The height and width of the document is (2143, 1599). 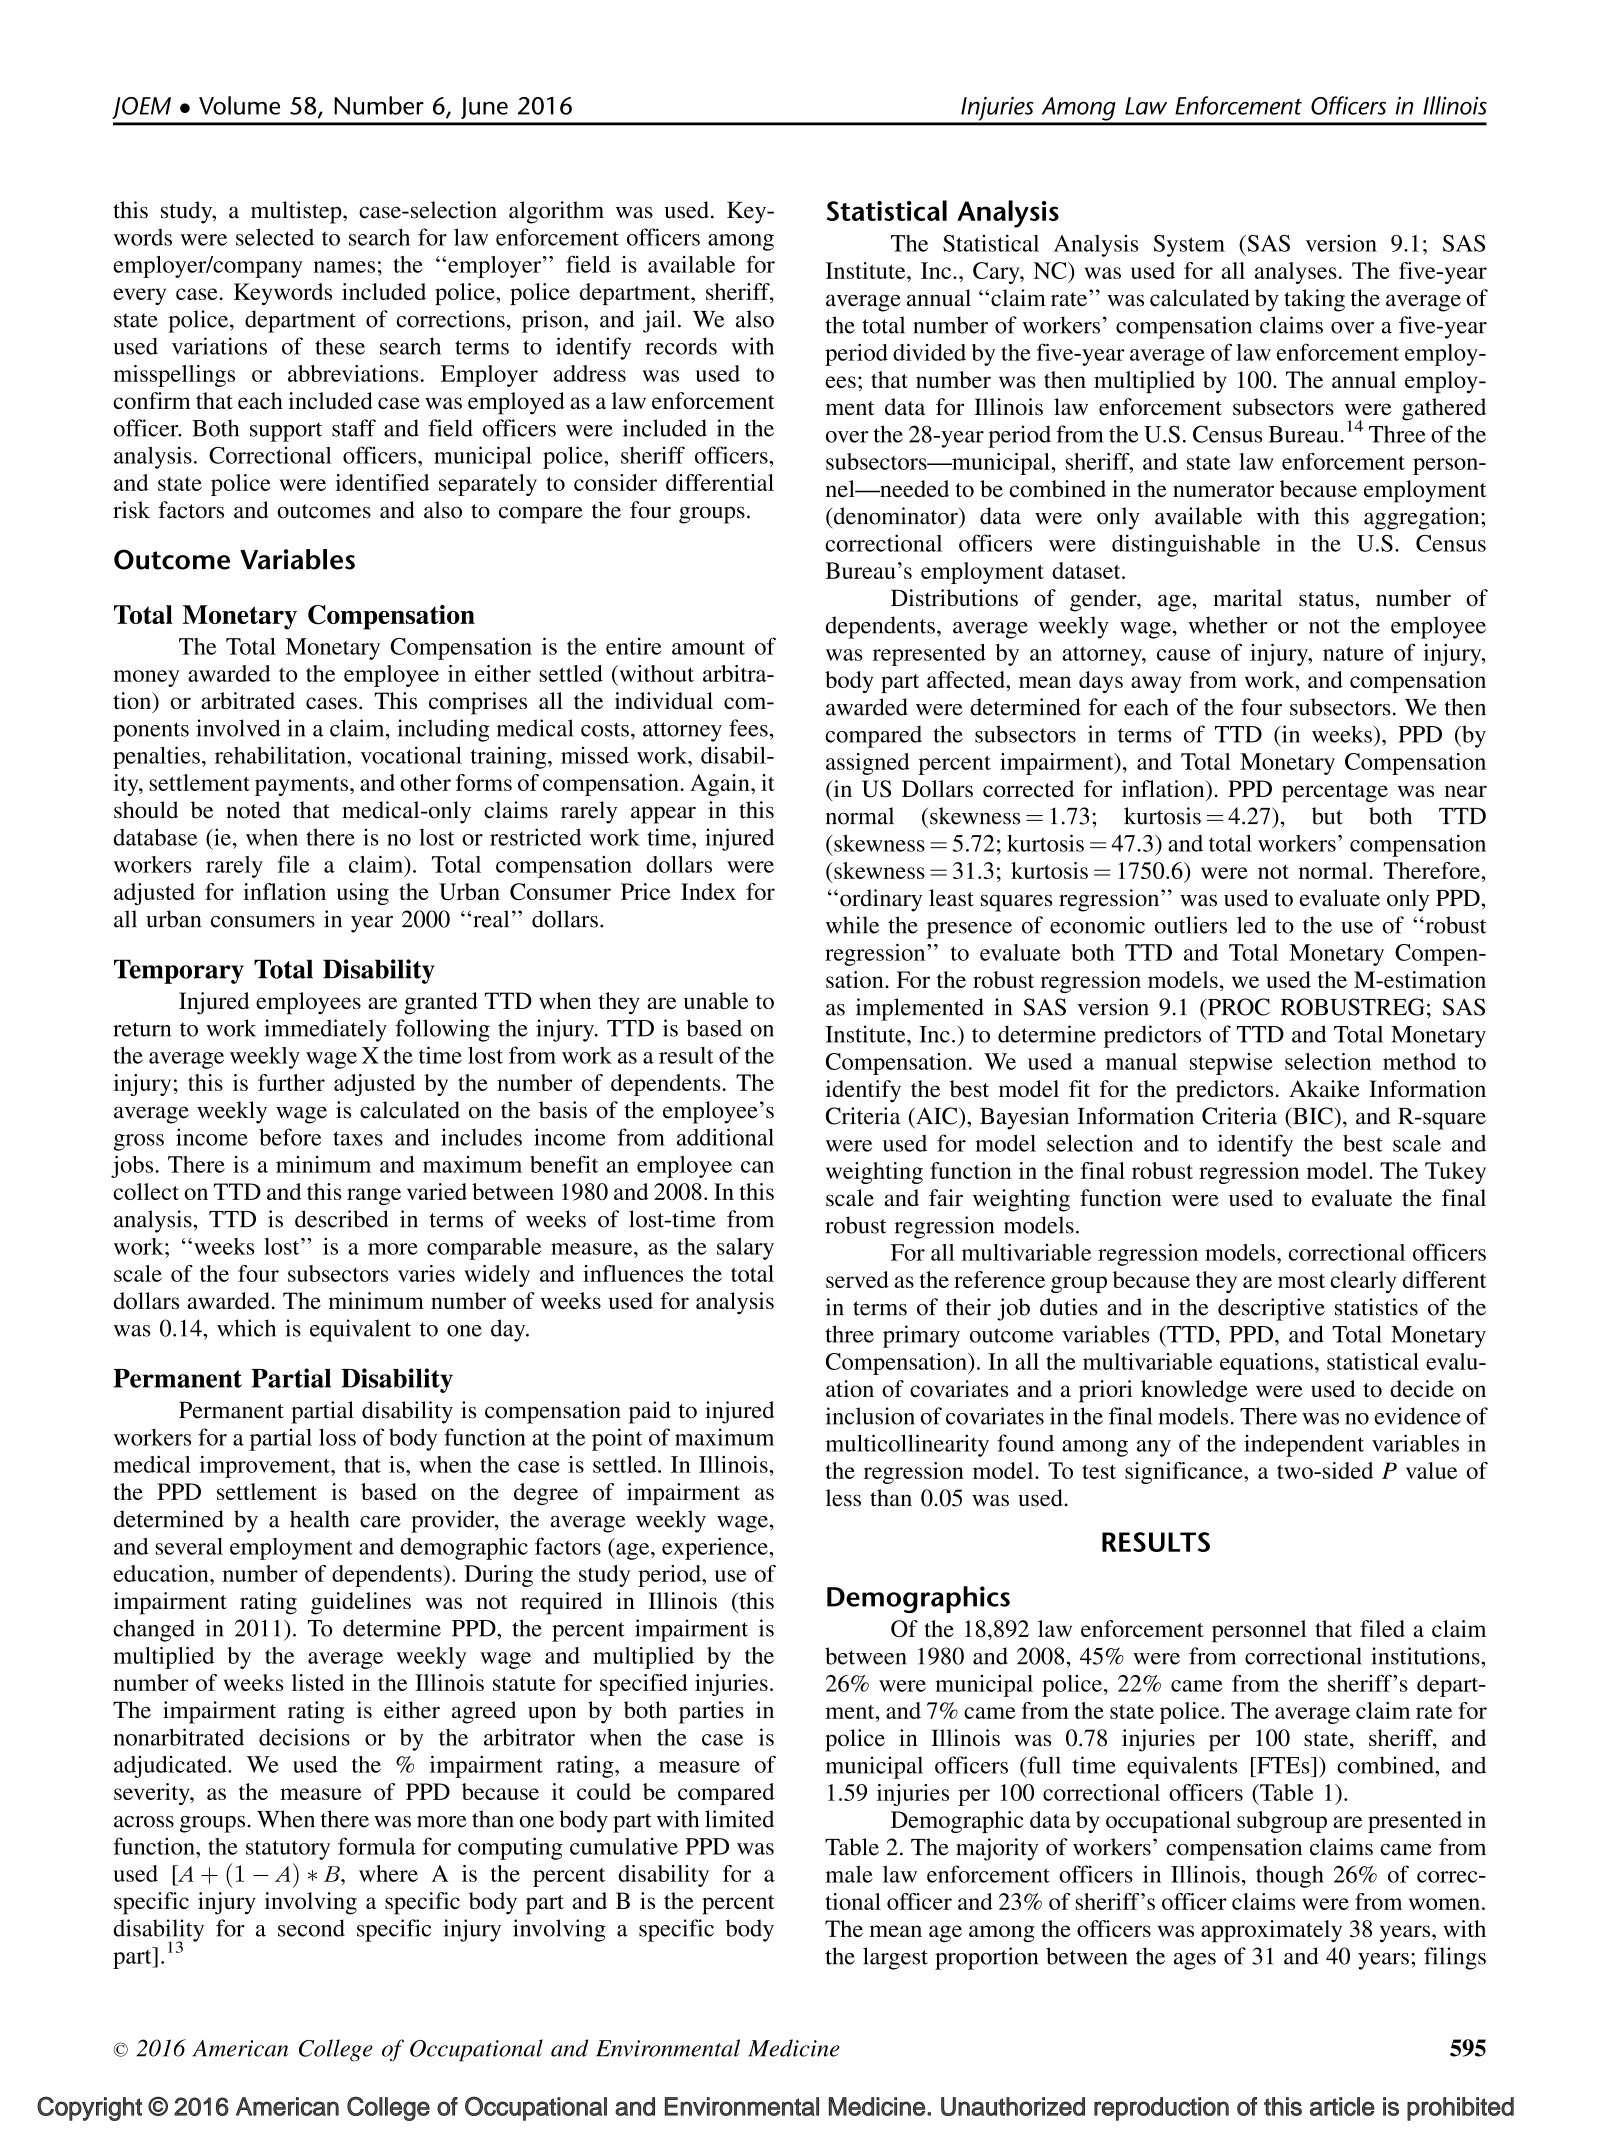 What do you see at coordinates (556, 212) in the document?
I see `algorithm` at bounding box center [556, 212].
